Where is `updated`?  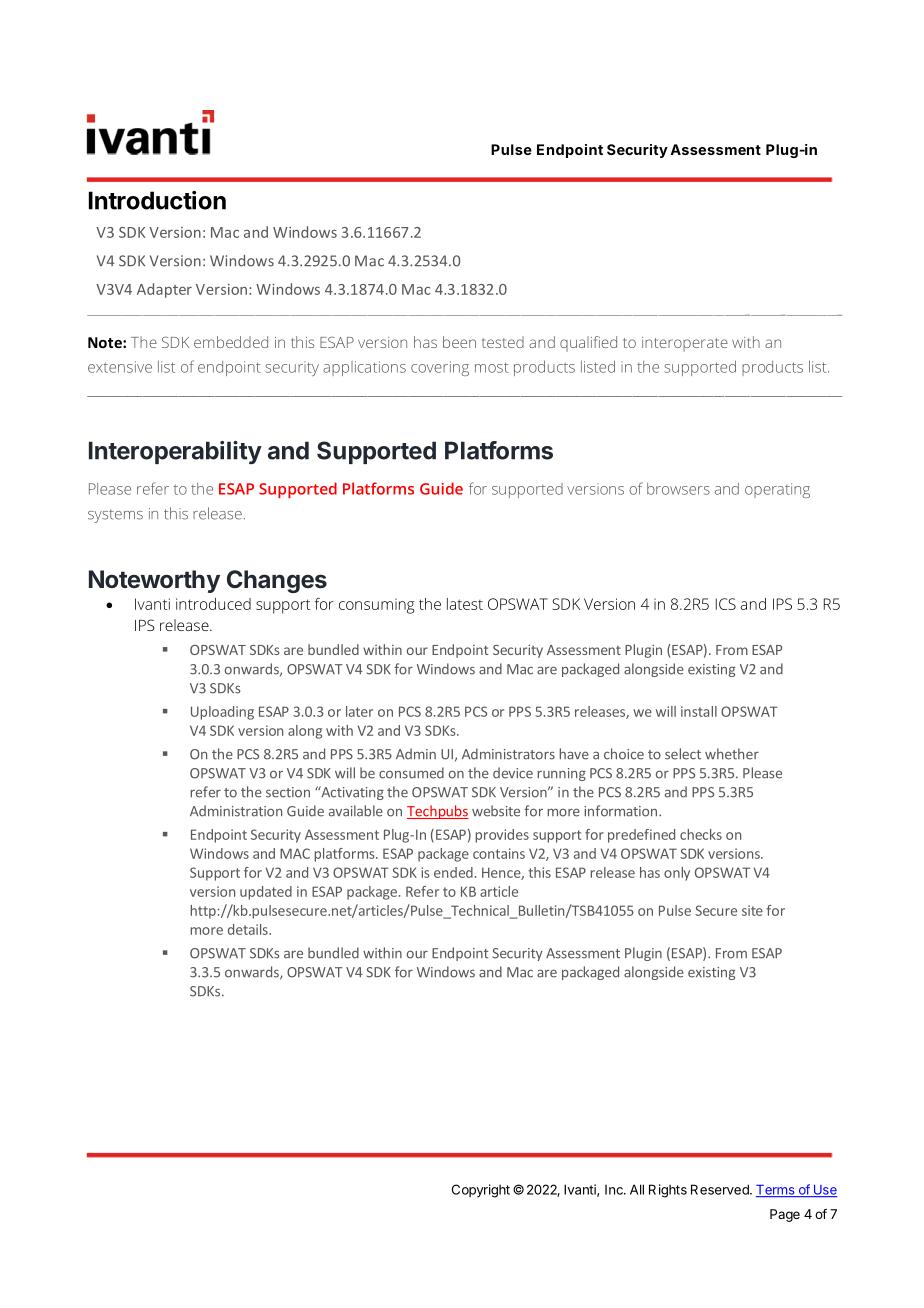
updated is located at coordinates (266, 893).
